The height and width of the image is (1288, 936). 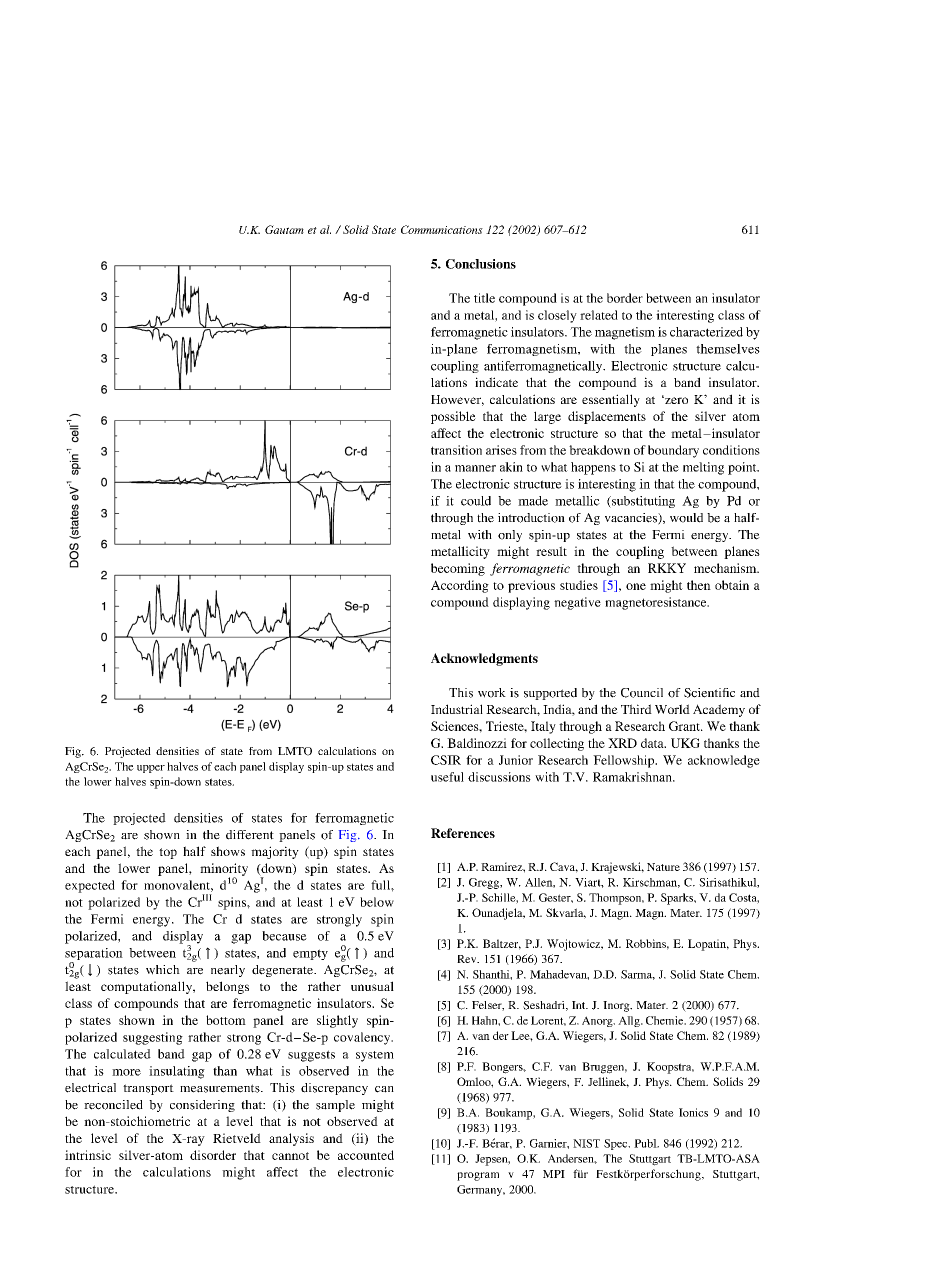 What do you see at coordinates (625, 298) in the image?
I see `border` at bounding box center [625, 298].
